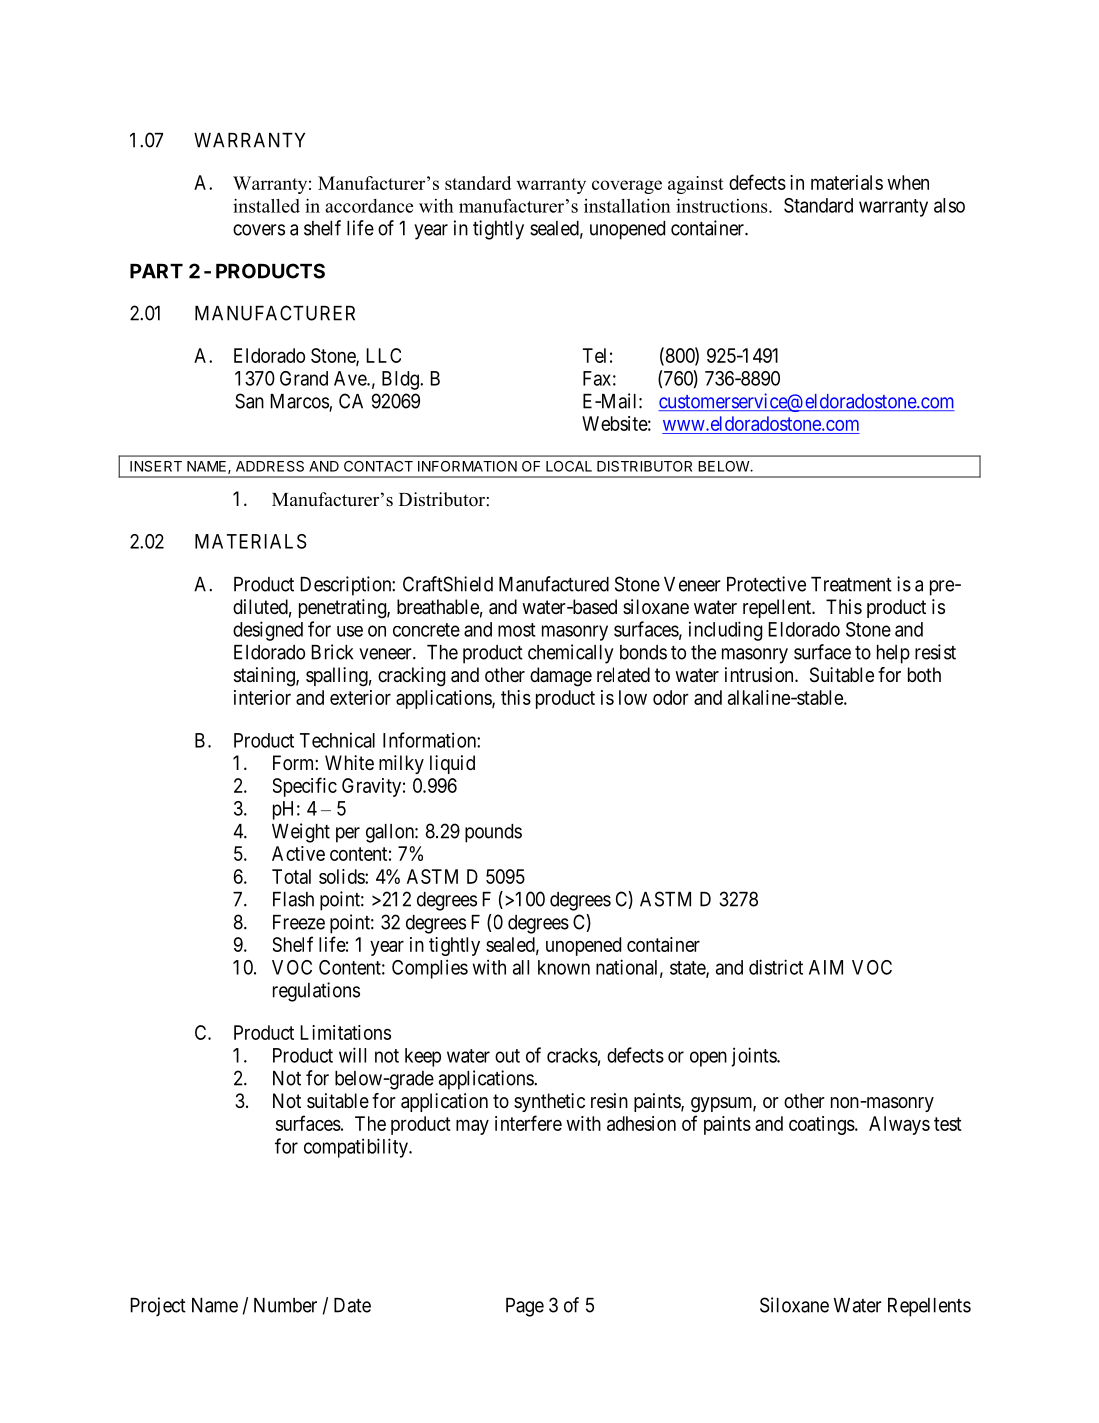 The width and height of the screenshot is (1099, 1423). I want to click on Treatment, so click(851, 584).
